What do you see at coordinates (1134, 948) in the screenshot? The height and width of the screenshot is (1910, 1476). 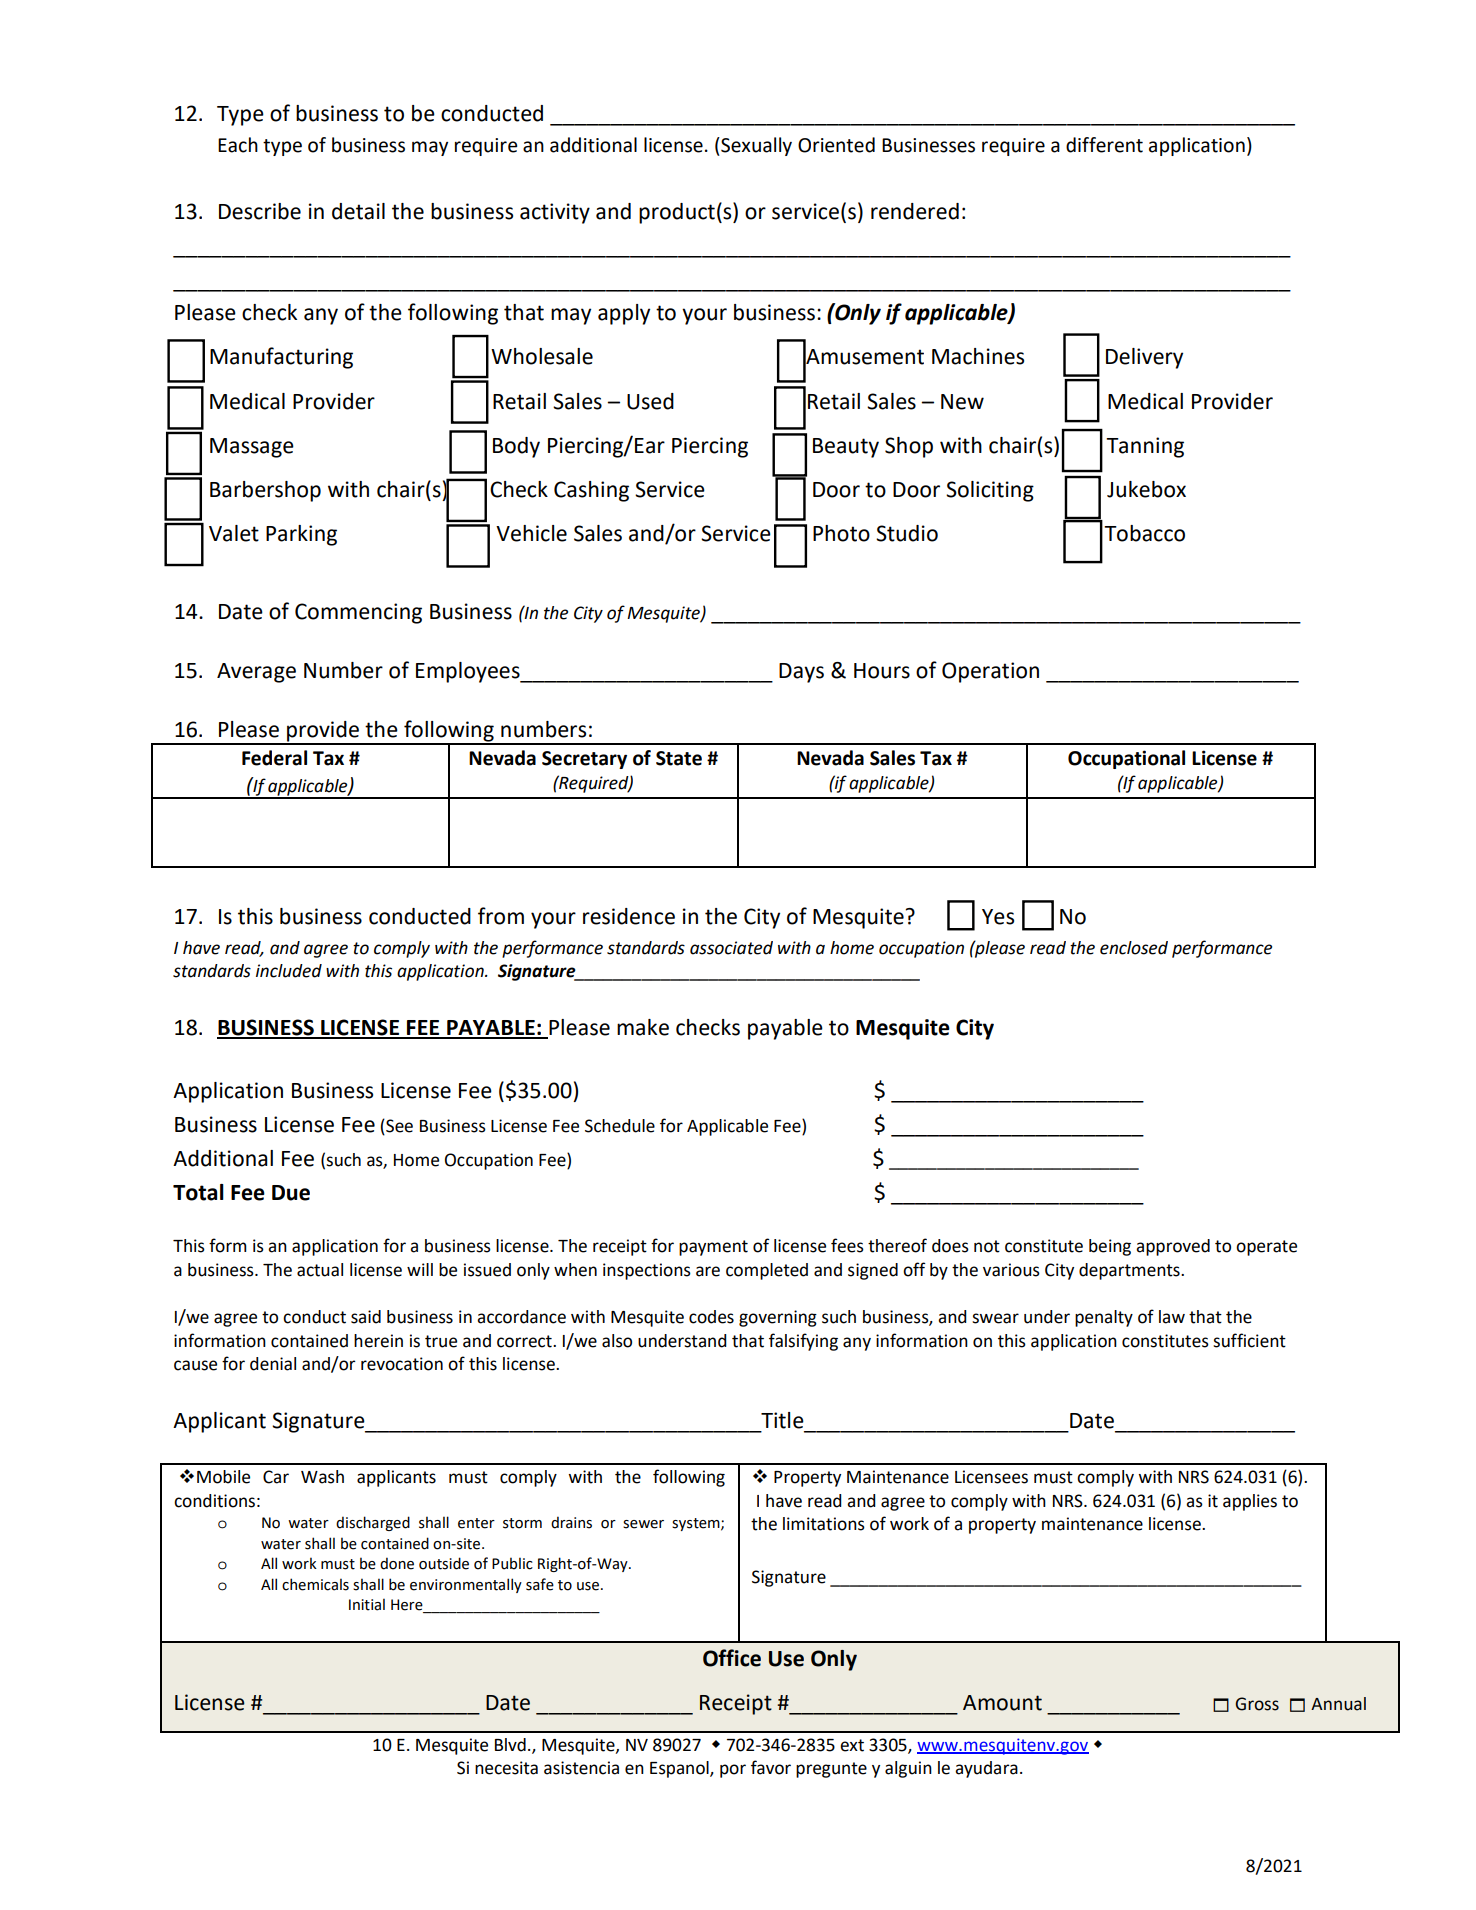 I see `enclosed` at bounding box center [1134, 948].
